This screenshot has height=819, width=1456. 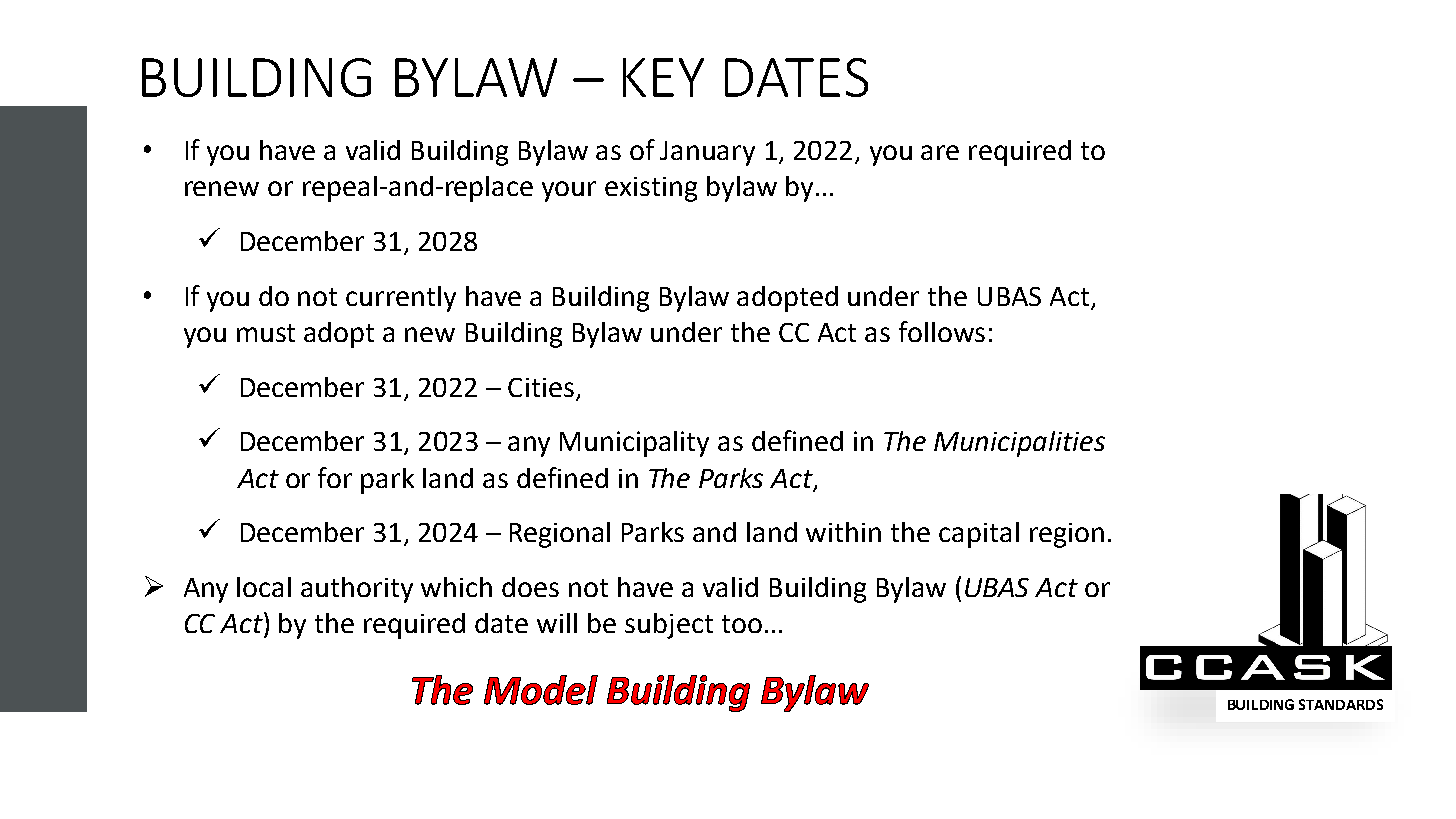 I want to click on capital, so click(x=979, y=535).
